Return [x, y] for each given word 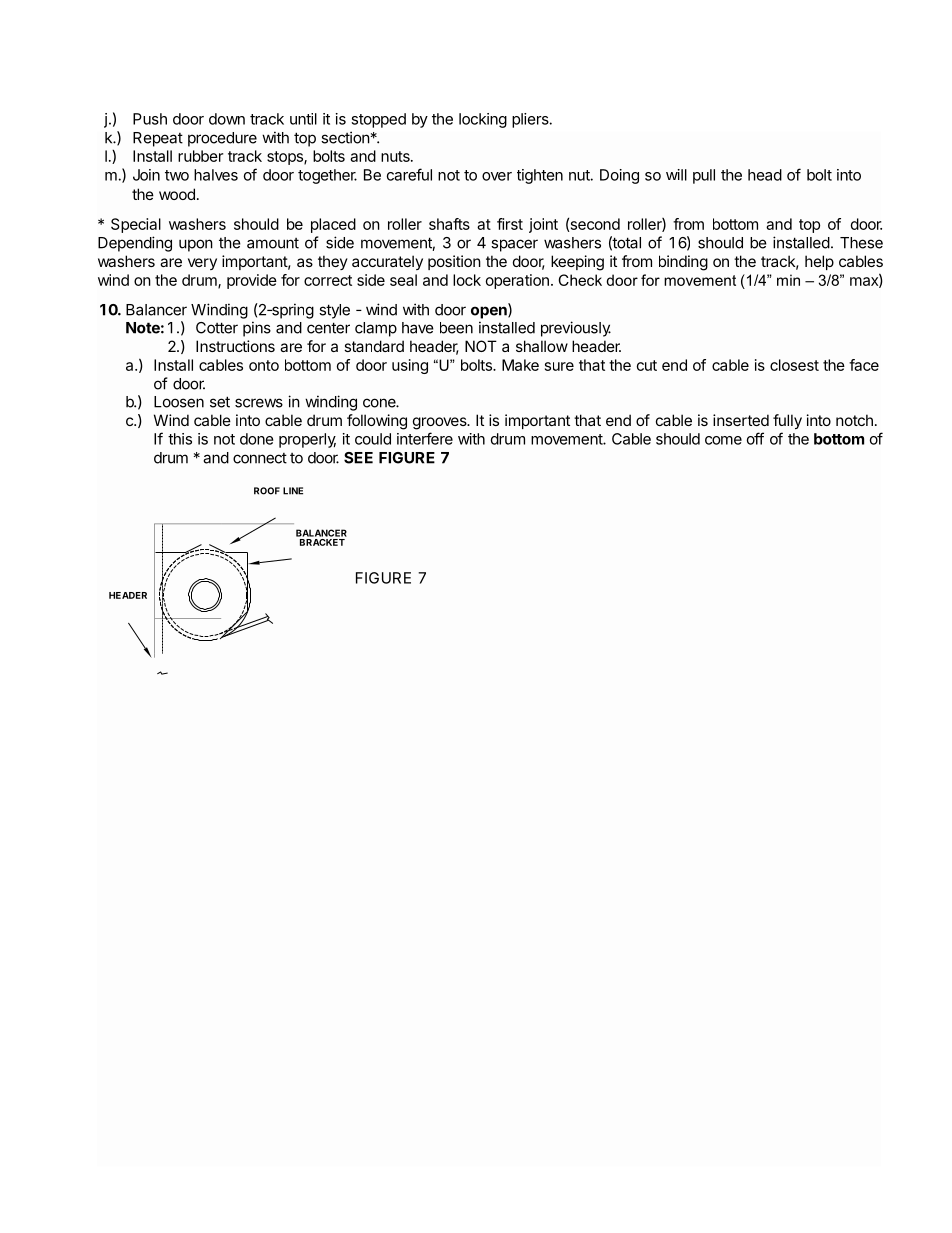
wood [177, 194]
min [788, 280]
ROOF [267, 491]
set [220, 402]
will [676, 175]
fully [787, 421]
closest [794, 365]
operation [517, 281]
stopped [378, 120]
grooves [441, 423]
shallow [542, 346]
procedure [222, 139]
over [497, 176]
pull [704, 176]
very [202, 264]
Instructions [235, 346]
